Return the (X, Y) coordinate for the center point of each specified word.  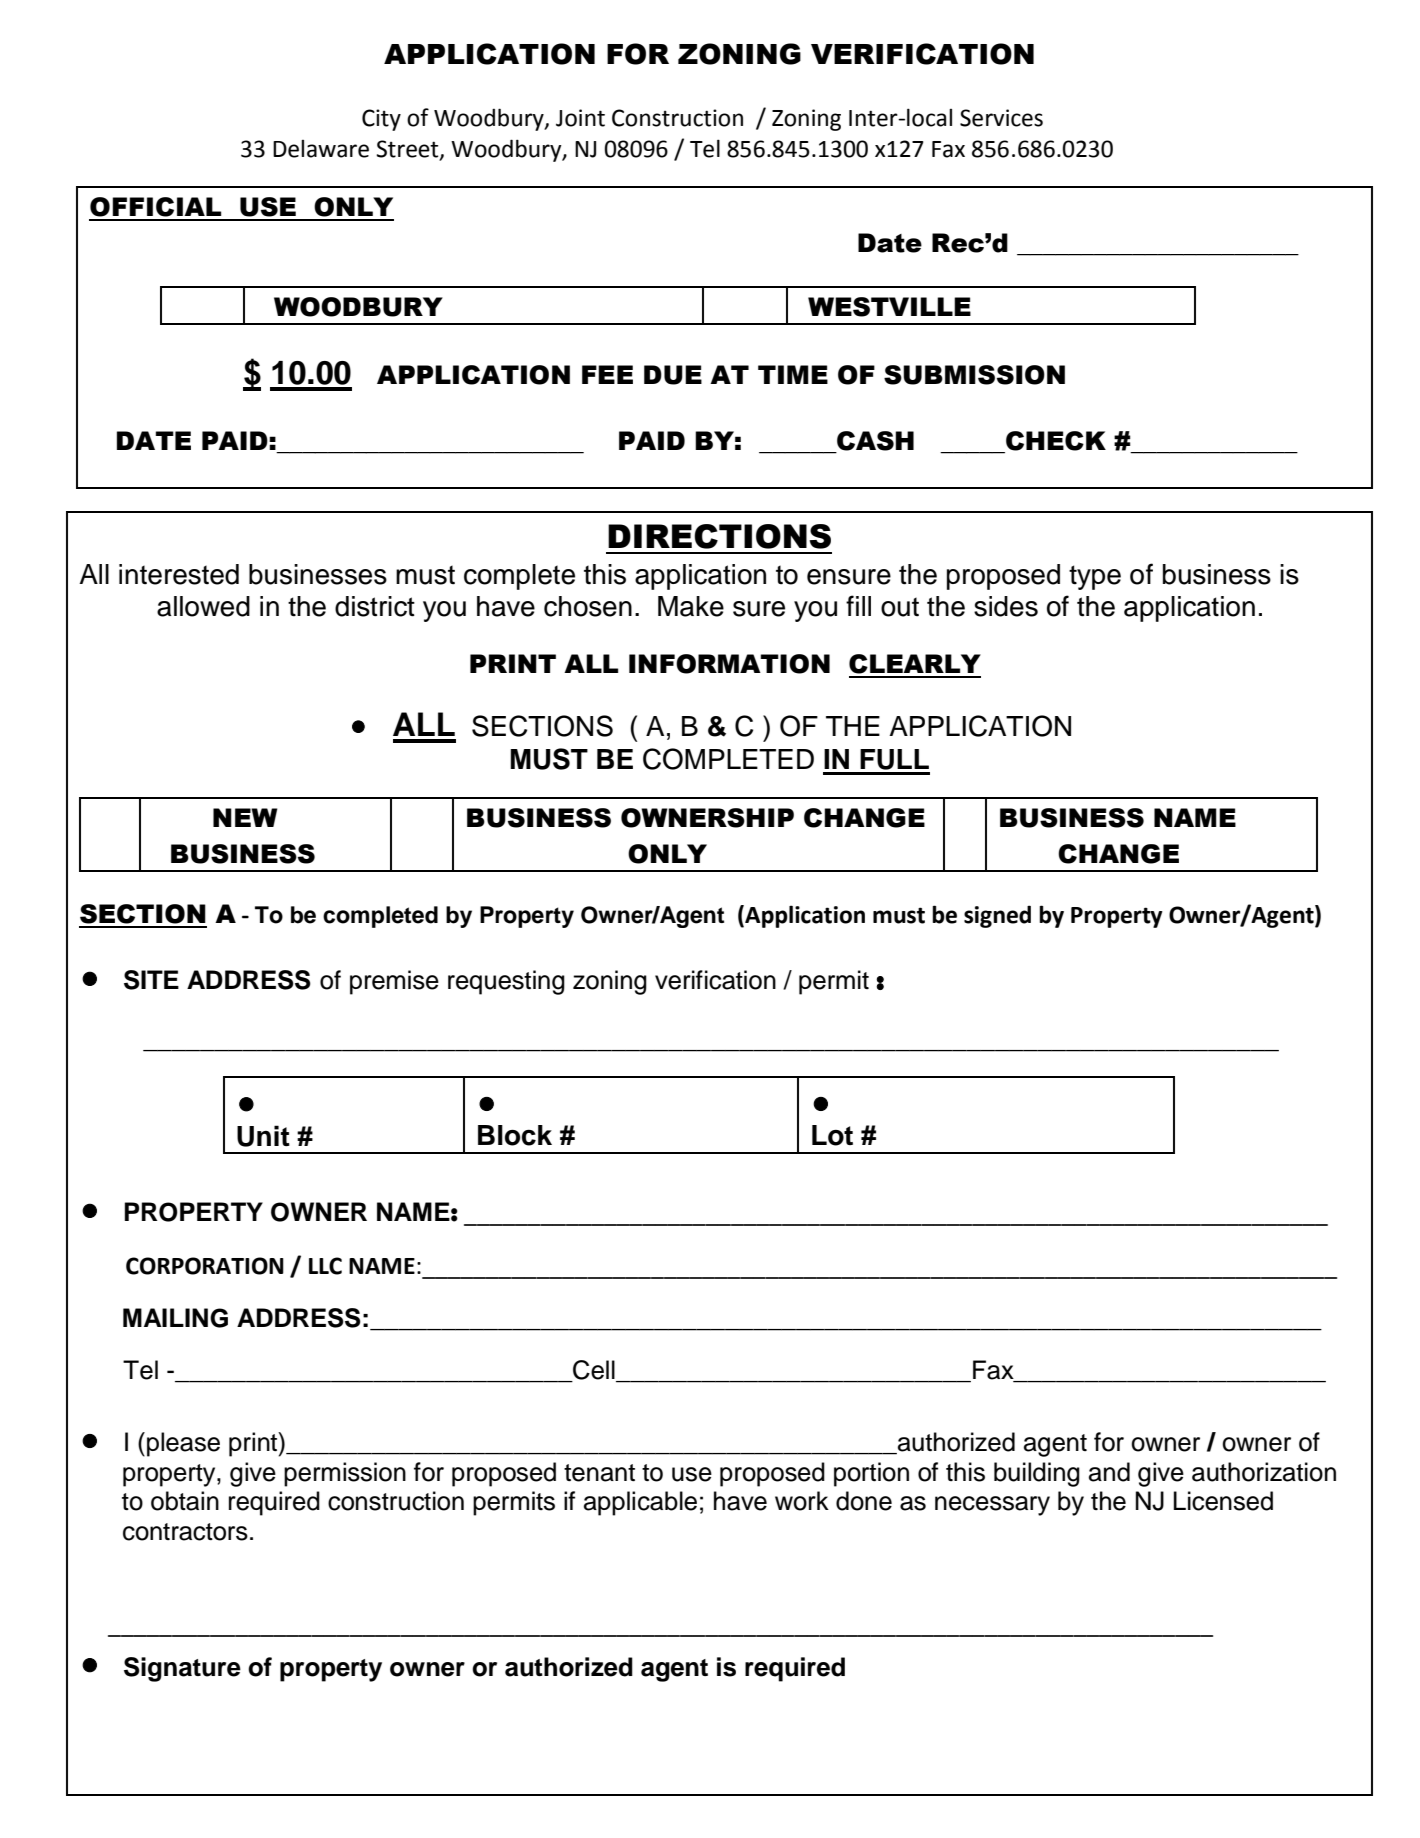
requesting (506, 982)
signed (997, 916)
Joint (580, 118)
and (1109, 1472)
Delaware (321, 149)
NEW (245, 817)
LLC (325, 1266)
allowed (203, 606)
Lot (832, 1135)
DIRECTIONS (719, 536)
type (1095, 577)
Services (1001, 118)
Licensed (1223, 1501)
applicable (640, 1503)
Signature (182, 1669)
